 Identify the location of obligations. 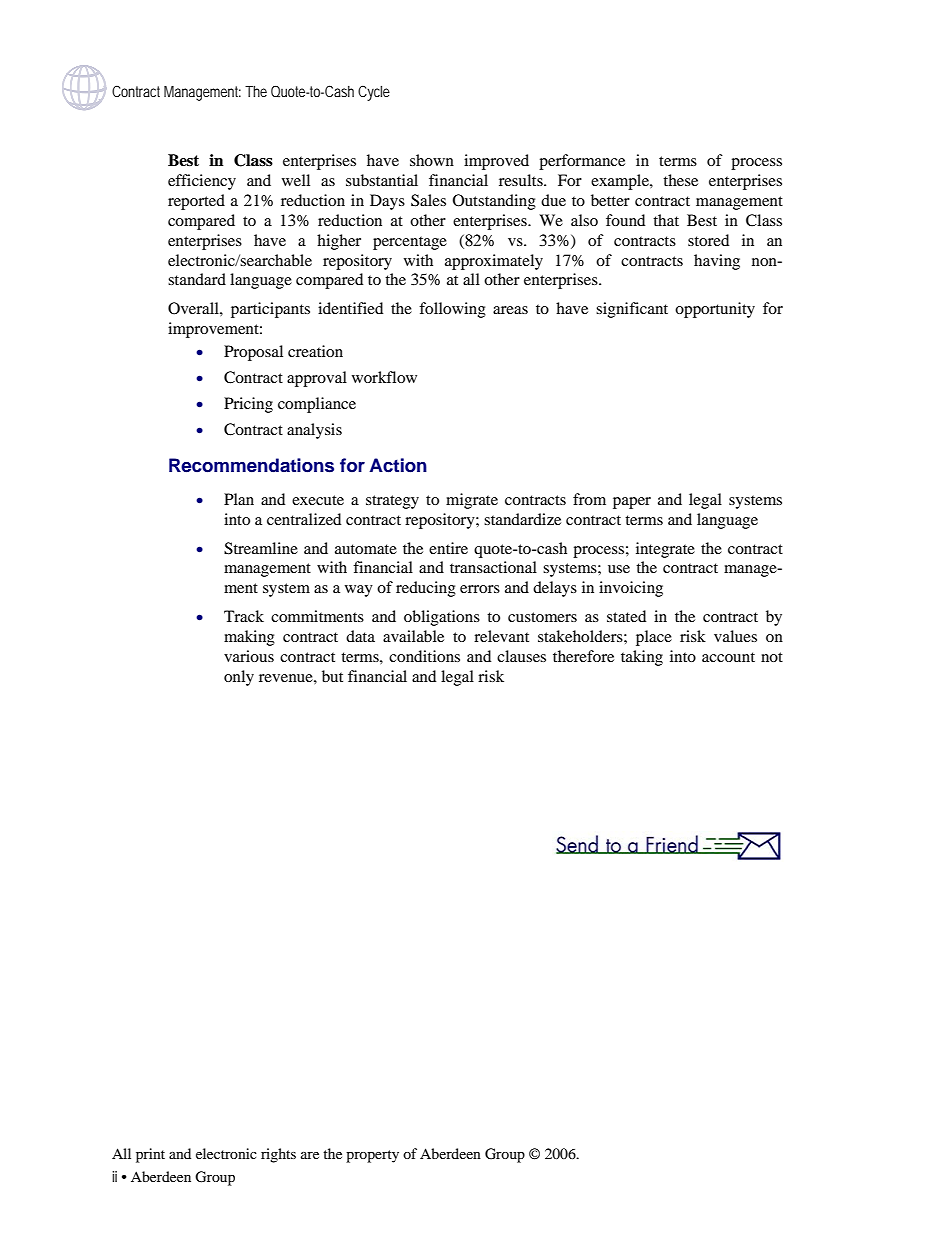
(442, 618).
